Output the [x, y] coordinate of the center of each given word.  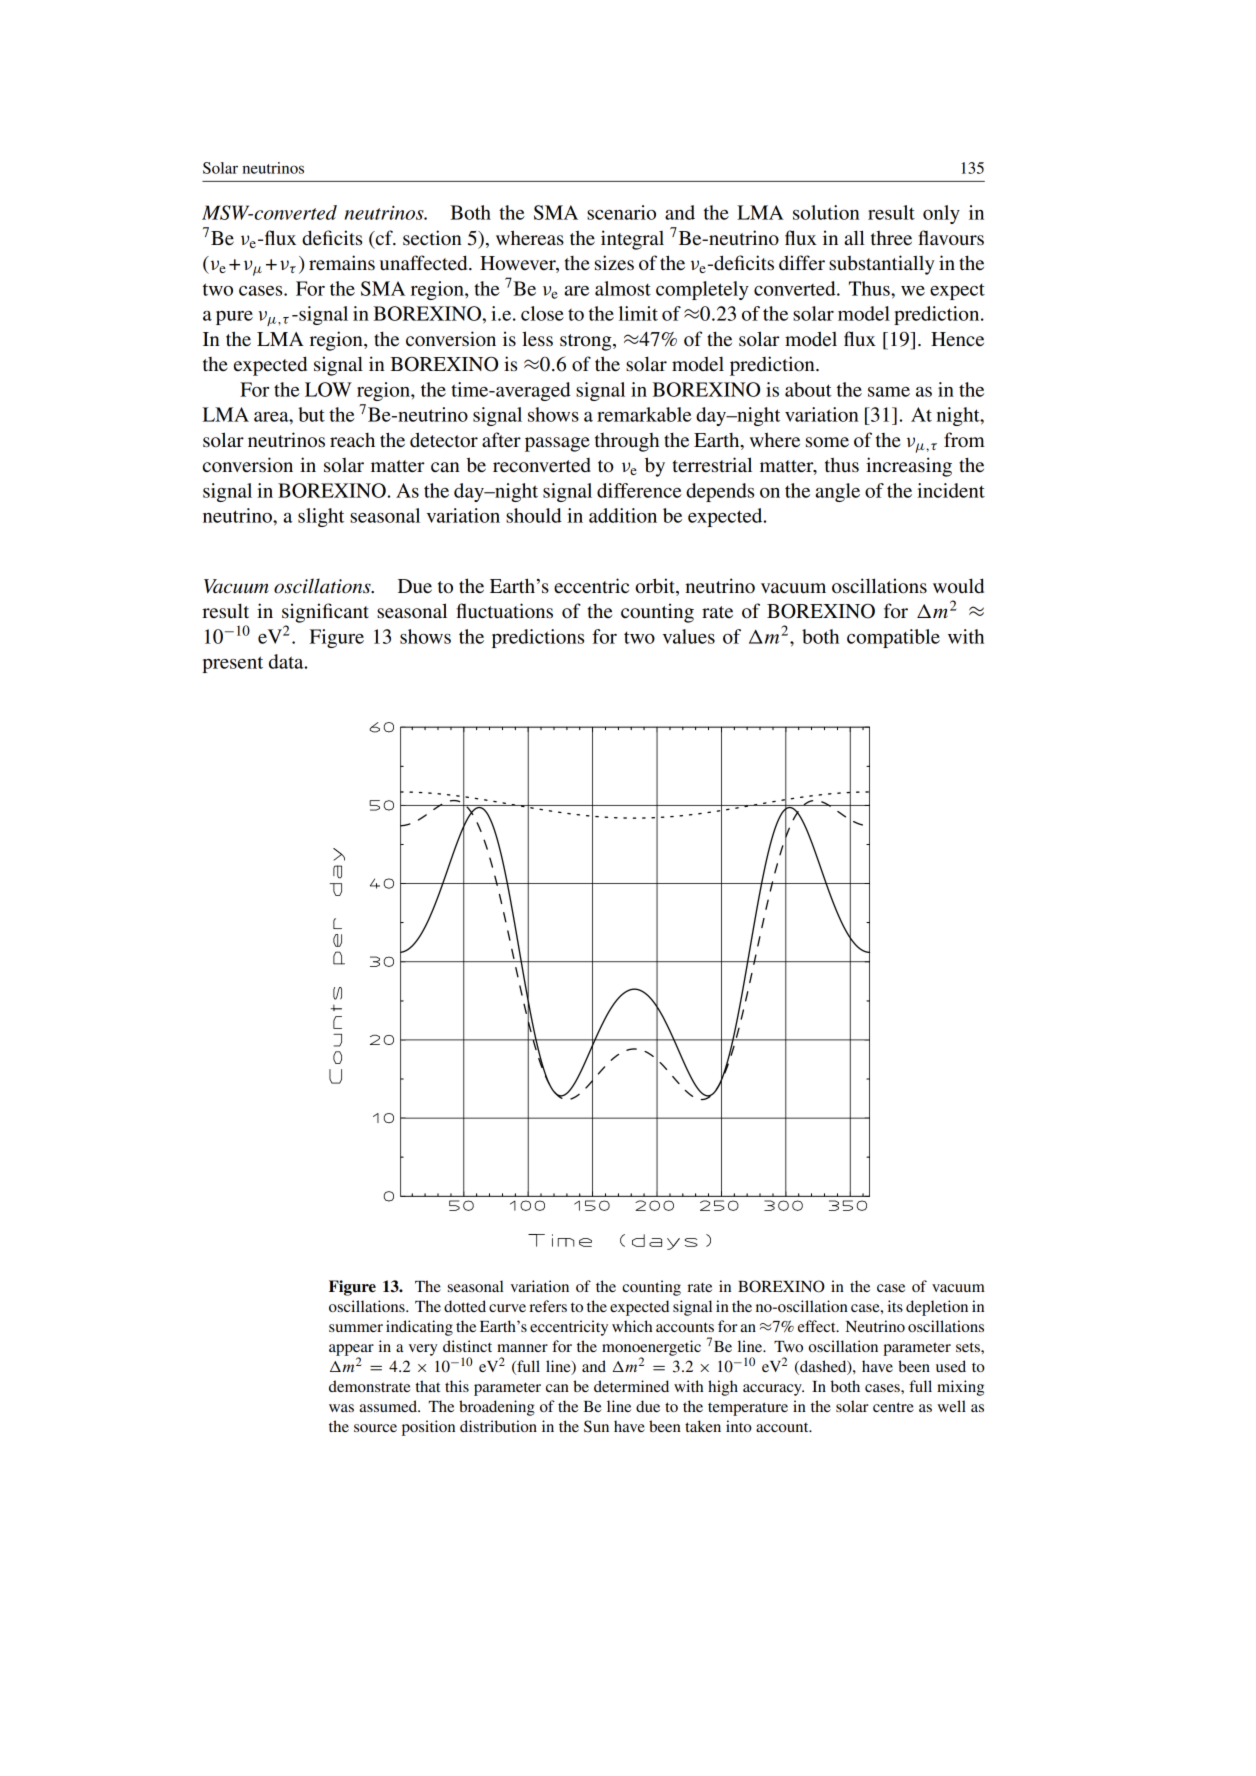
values [689, 636]
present [232, 664]
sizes [614, 263]
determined [631, 1386]
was [341, 1408]
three [891, 238]
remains [342, 263]
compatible [893, 638]
